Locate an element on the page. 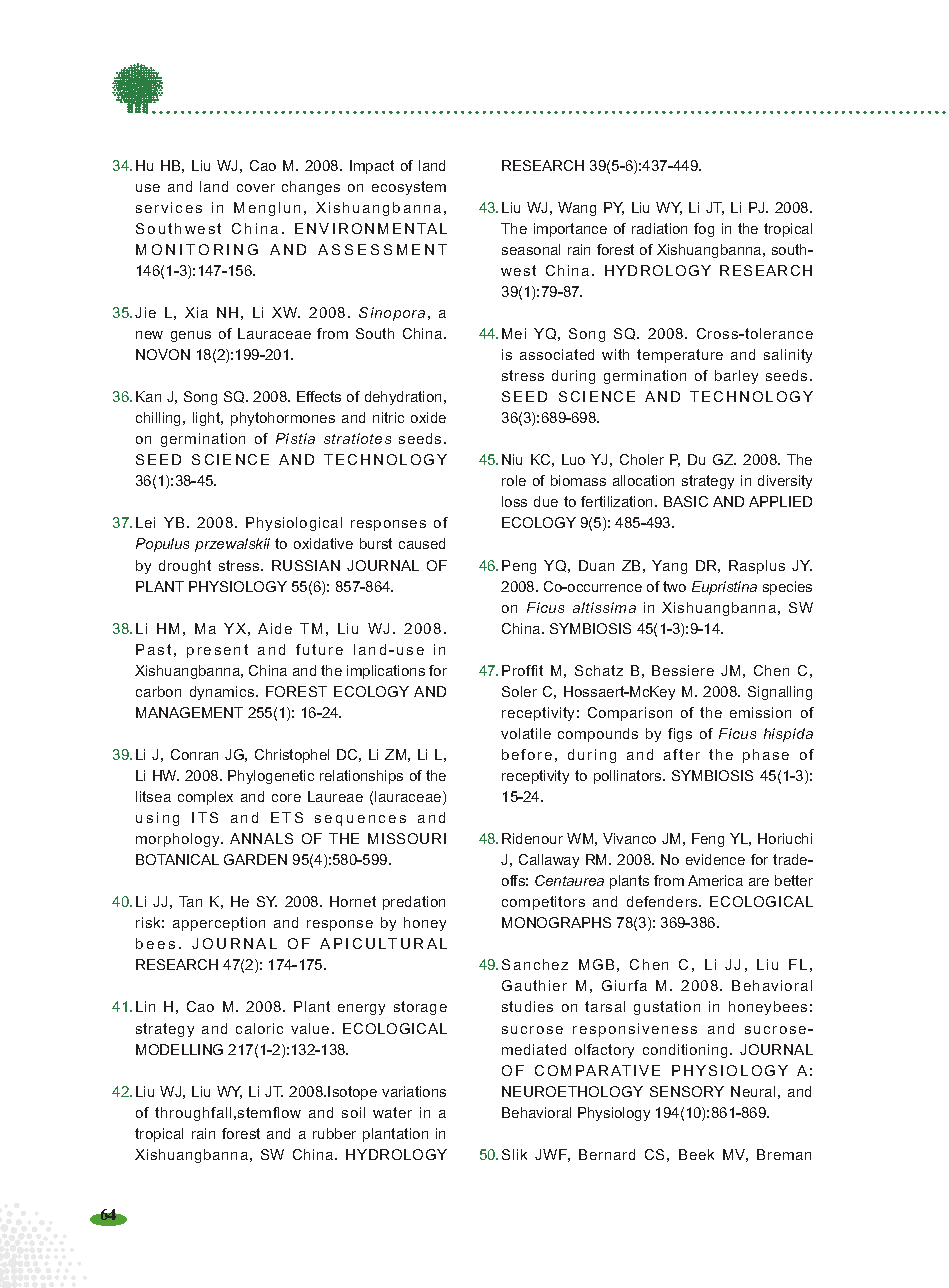 This image has width=949, height=1288. SENSORY is located at coordinates (687, 1091).
